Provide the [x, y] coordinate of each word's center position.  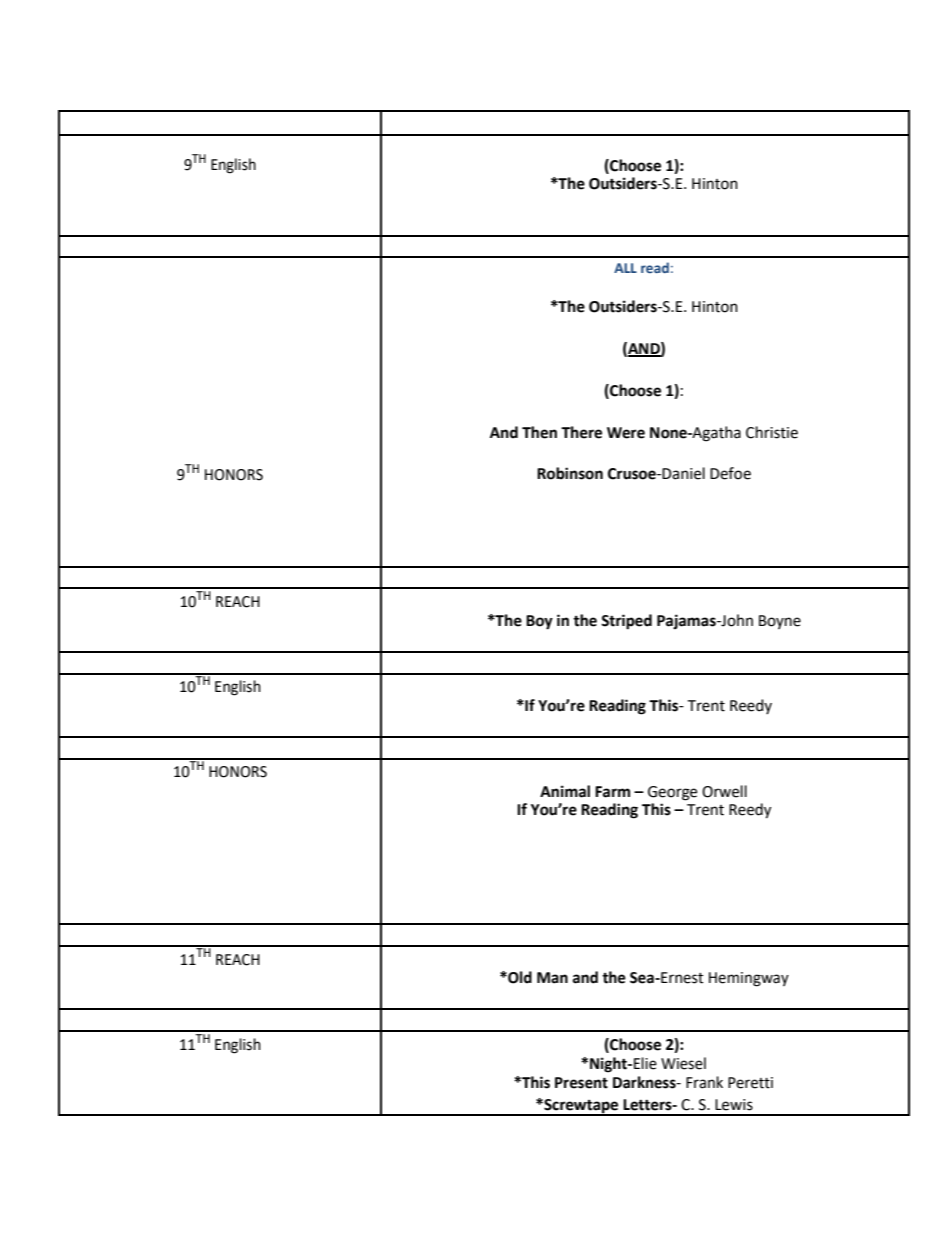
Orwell [724, 791]
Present [581, 1083]
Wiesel [683, 1063]
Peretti [750, 1083]
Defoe [730, 473]
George [672, 793]
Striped [626, 622]
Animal [565, 791]
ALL [625, 268]
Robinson [570, 473]
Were [626, 433]
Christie [772, 432]
